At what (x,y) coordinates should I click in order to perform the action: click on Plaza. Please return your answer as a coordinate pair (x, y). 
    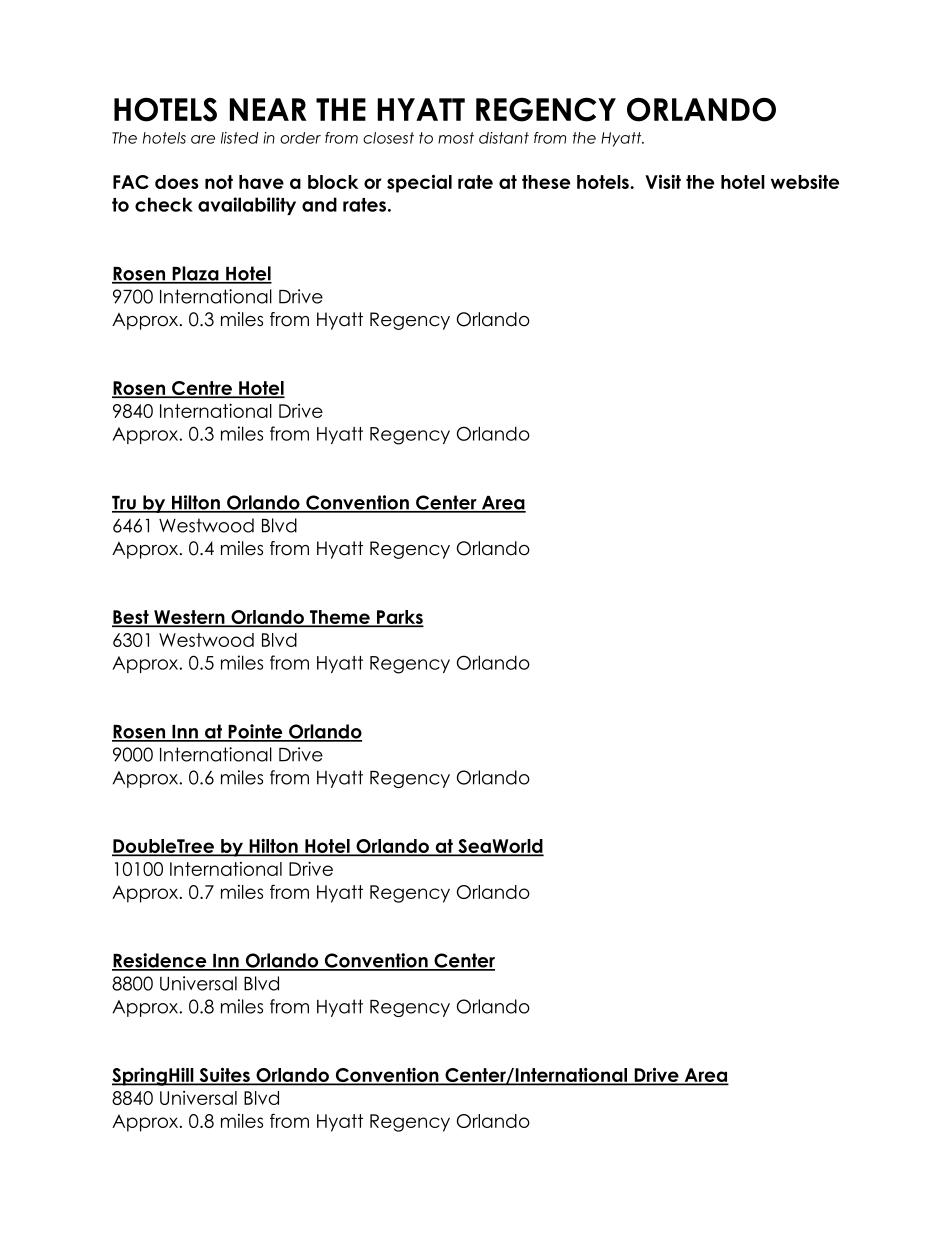
    Looking at the image, I should click on (195, 274).
